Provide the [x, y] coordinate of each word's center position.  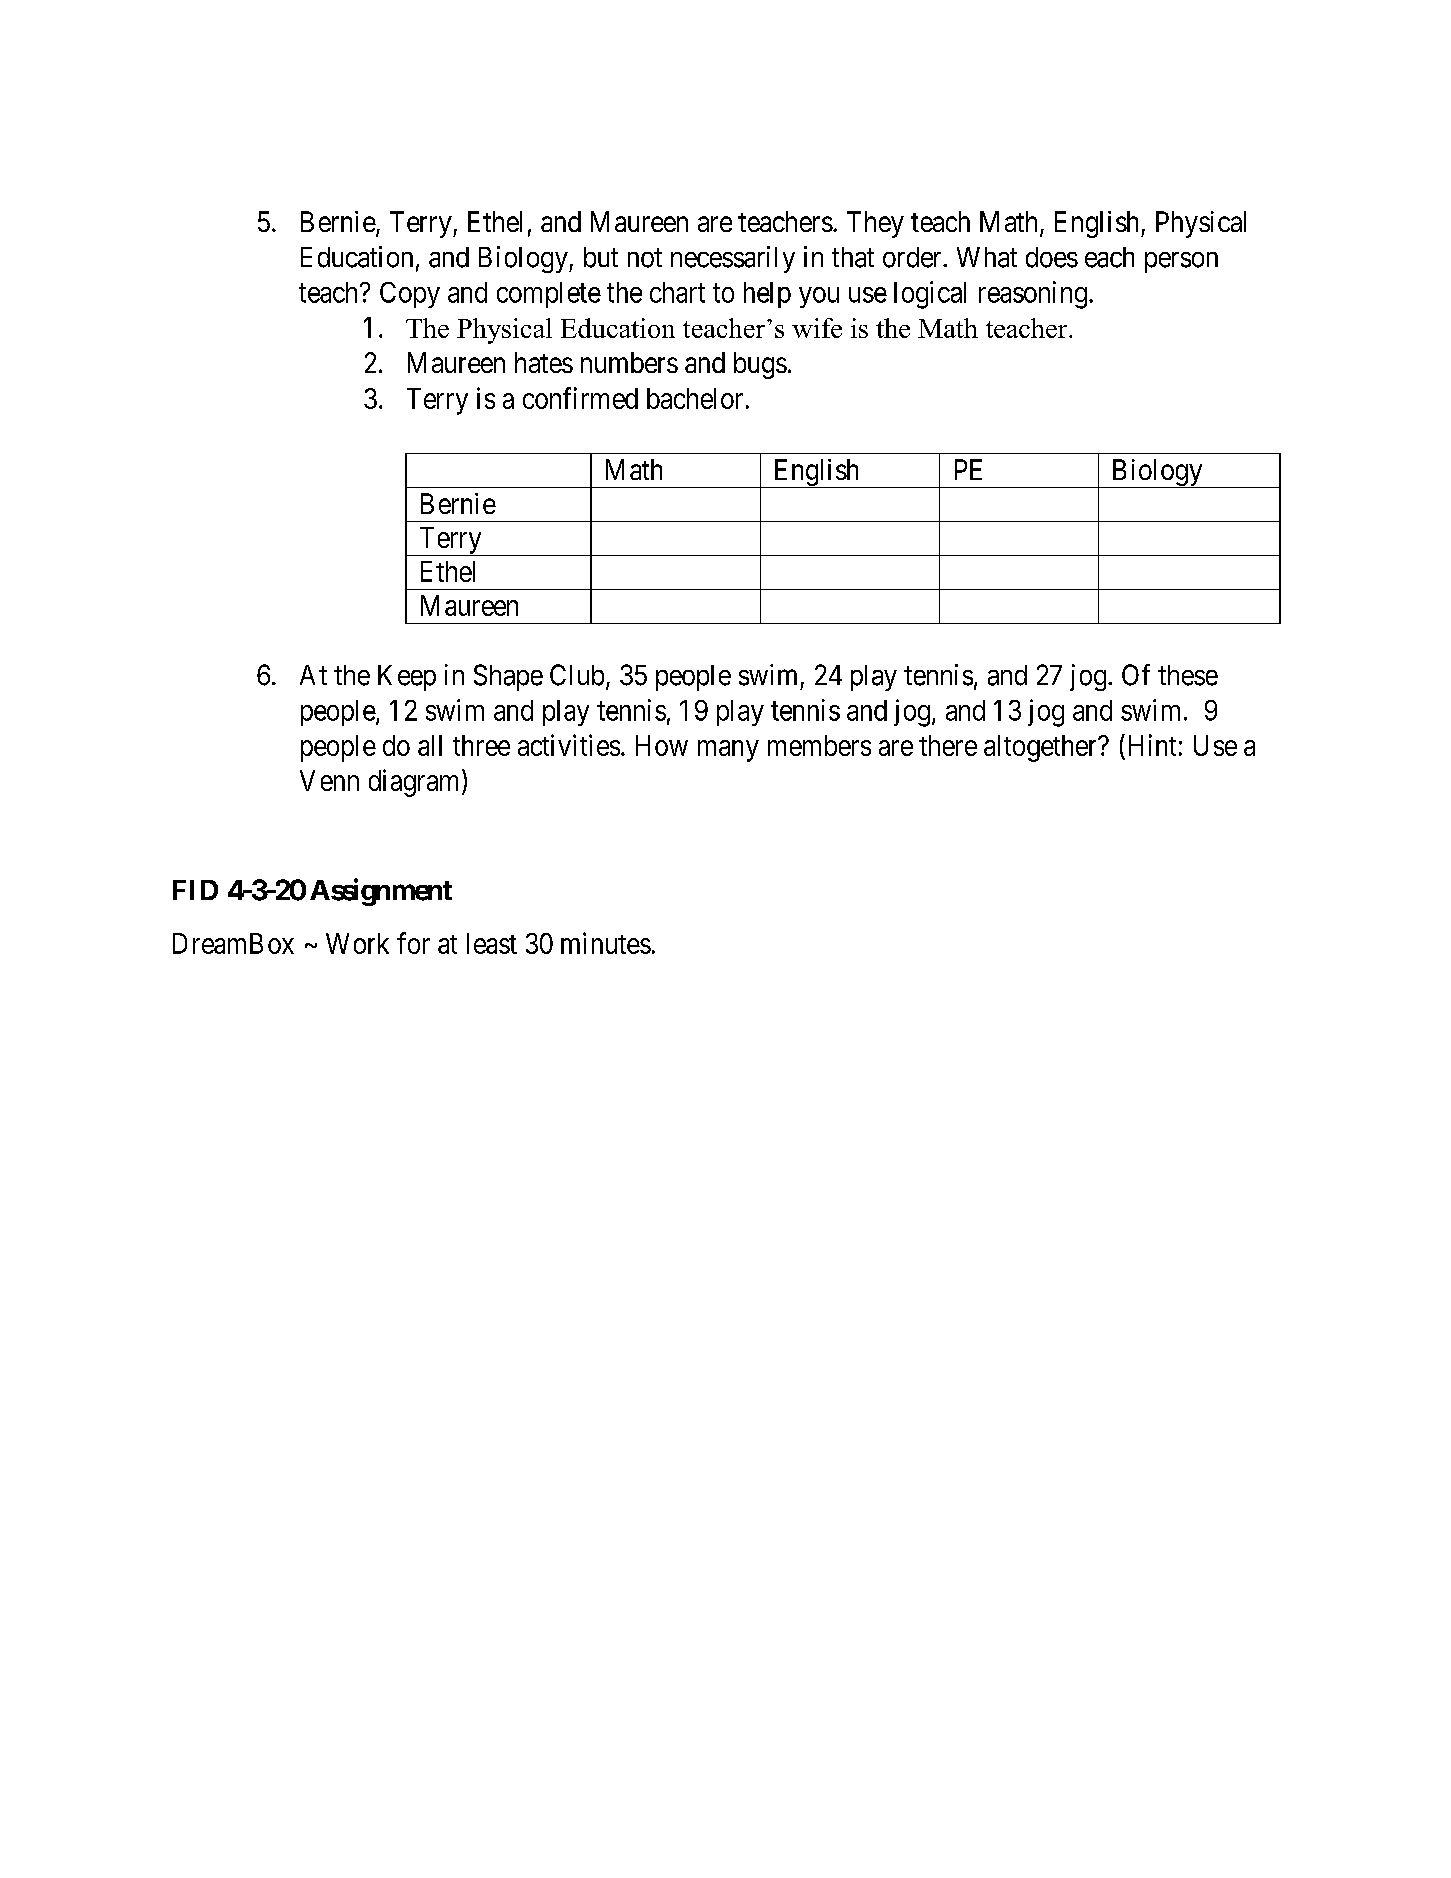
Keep [407, 678]
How [662, 745]
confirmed [580, 398]
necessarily [733, 259]
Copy [410, 295]
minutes [606, 943]
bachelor [695, 398]
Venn [329, 780]
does [1052, 257]
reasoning [1033, 295]
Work [357, 943]
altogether [1041, 748]
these [1188, 675]
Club [577, 675]
